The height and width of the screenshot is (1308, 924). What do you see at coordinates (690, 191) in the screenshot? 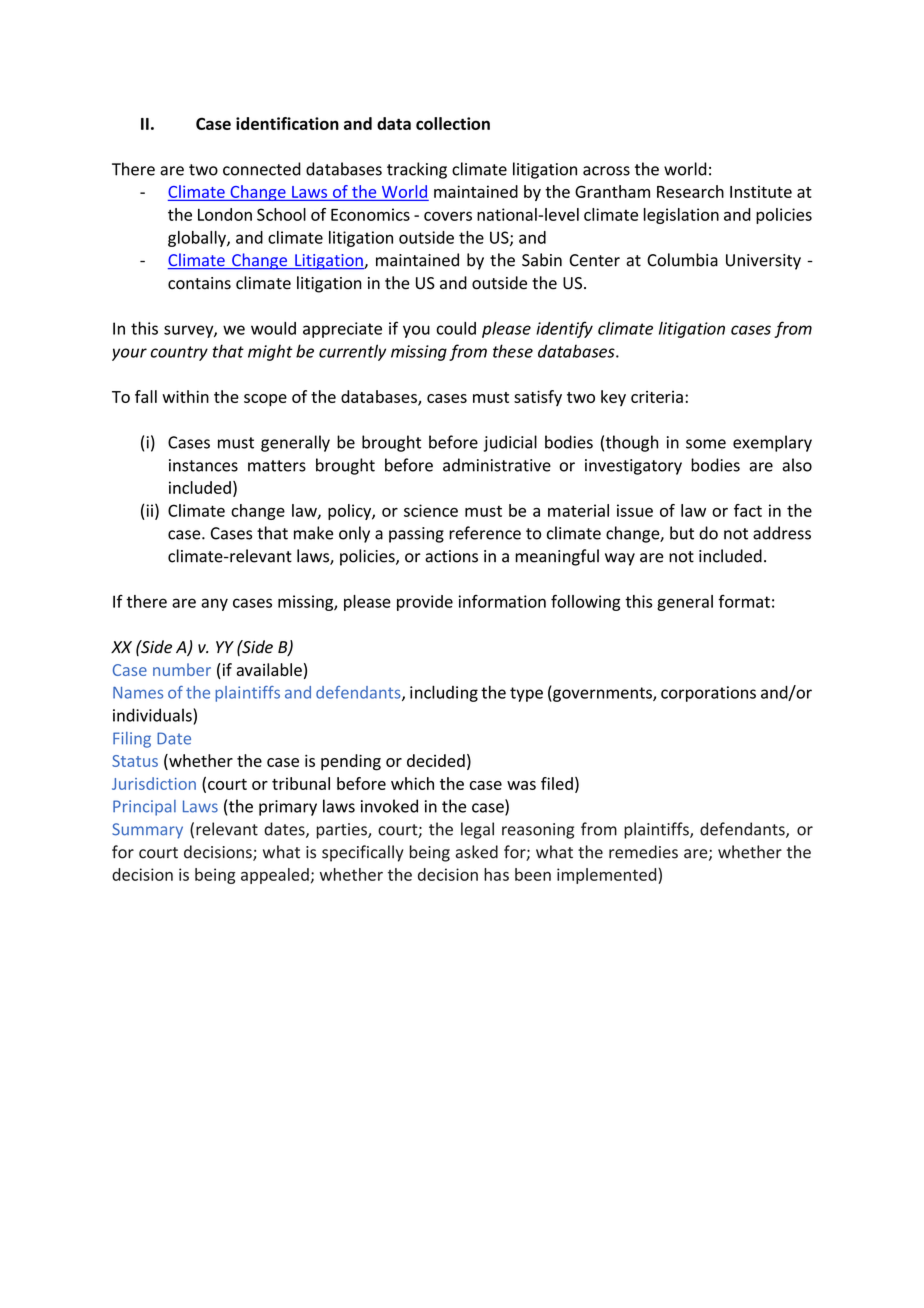
I see `Research` at bounding box center [690, 191].
